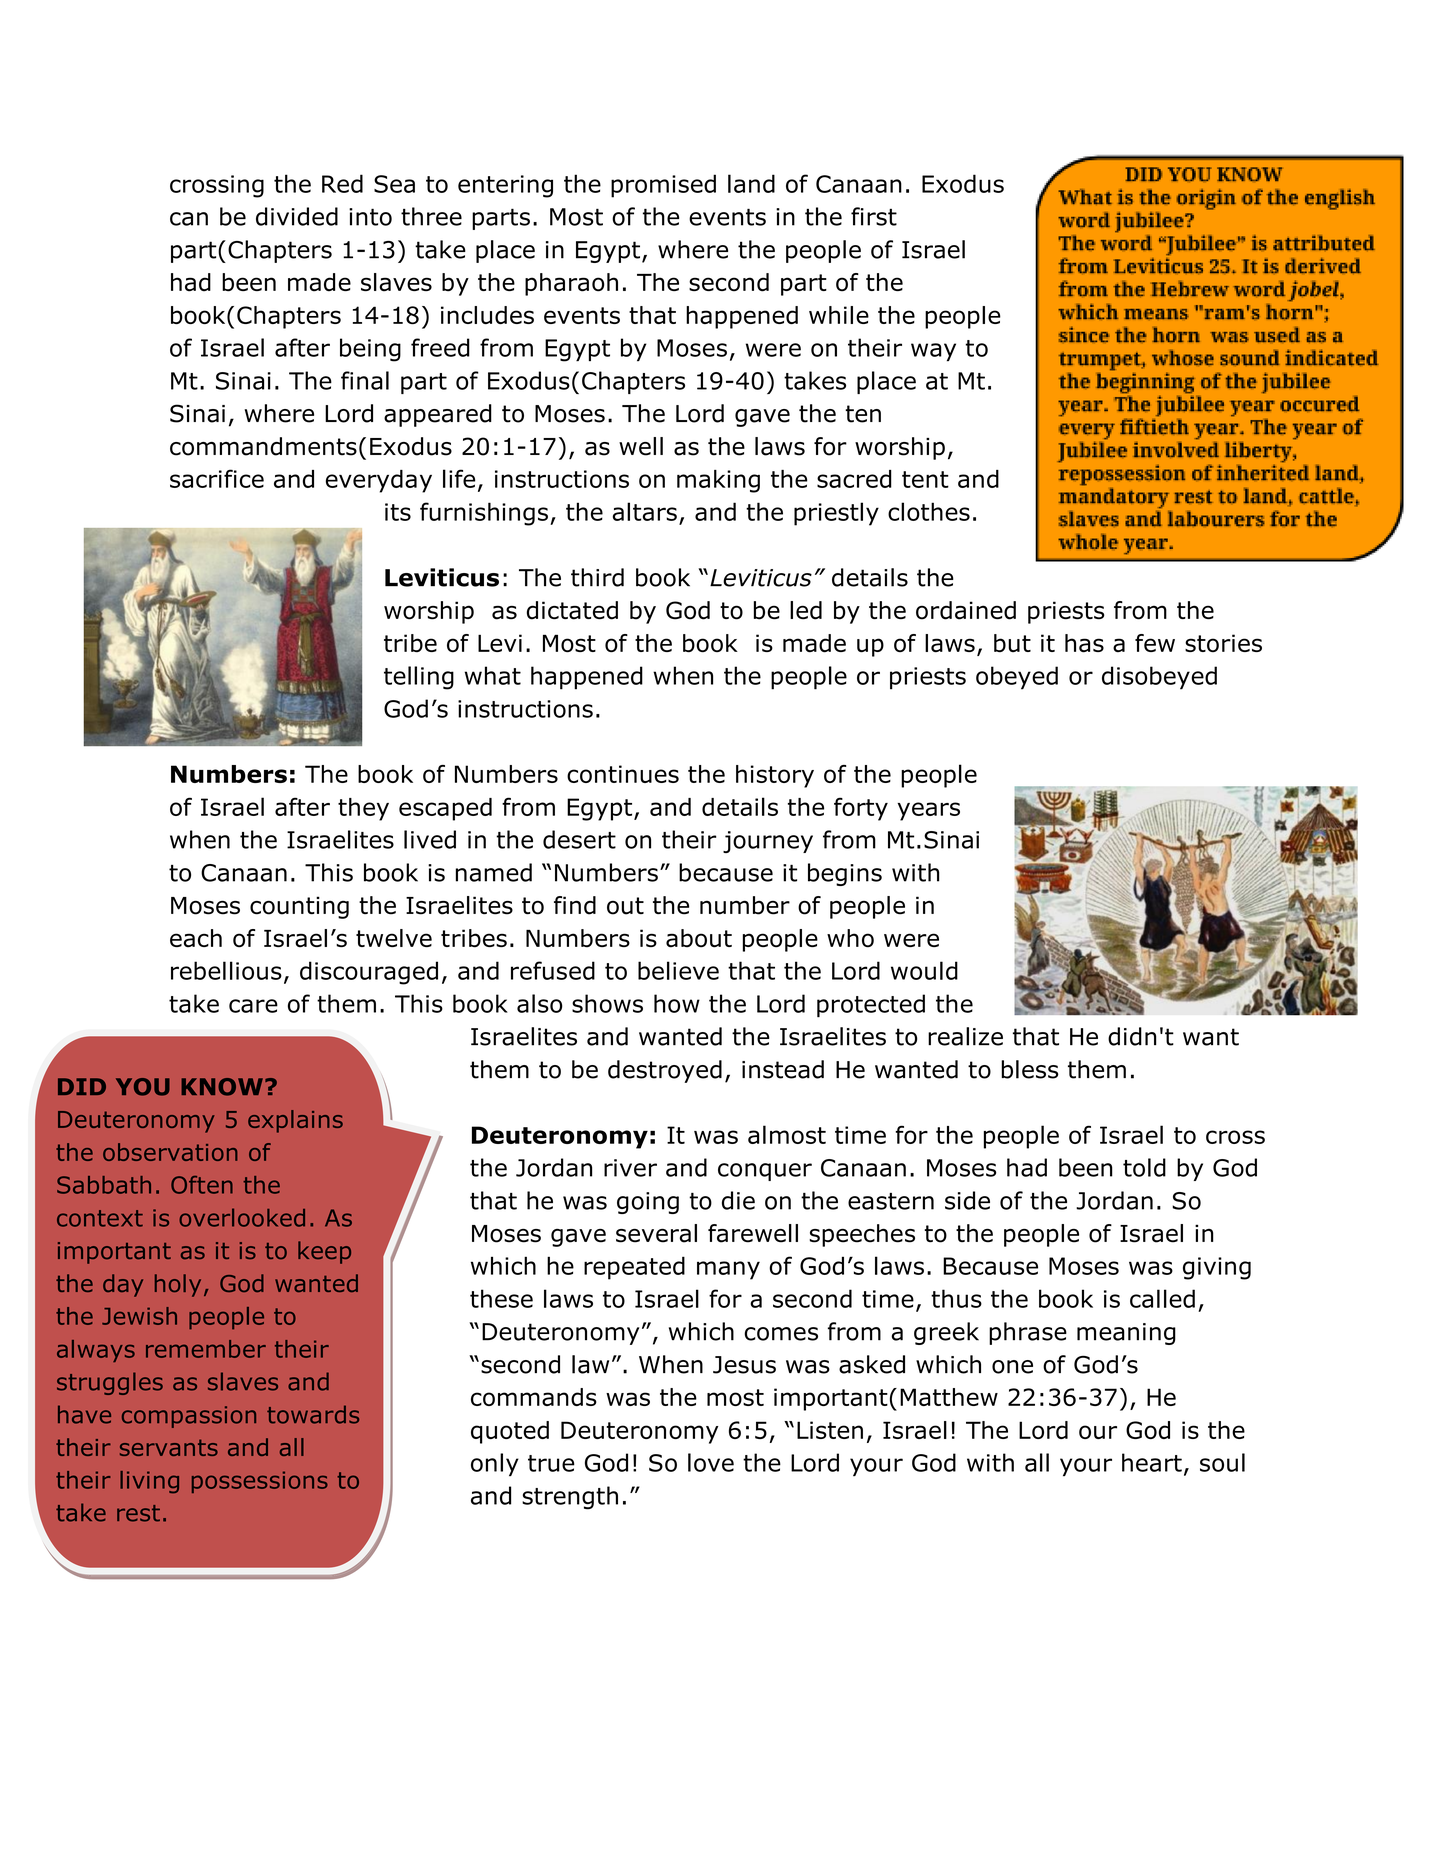  What do you see at coordinates (645, 511) in the screenshot?
I see `altars` at bounding box center [645, 511].
